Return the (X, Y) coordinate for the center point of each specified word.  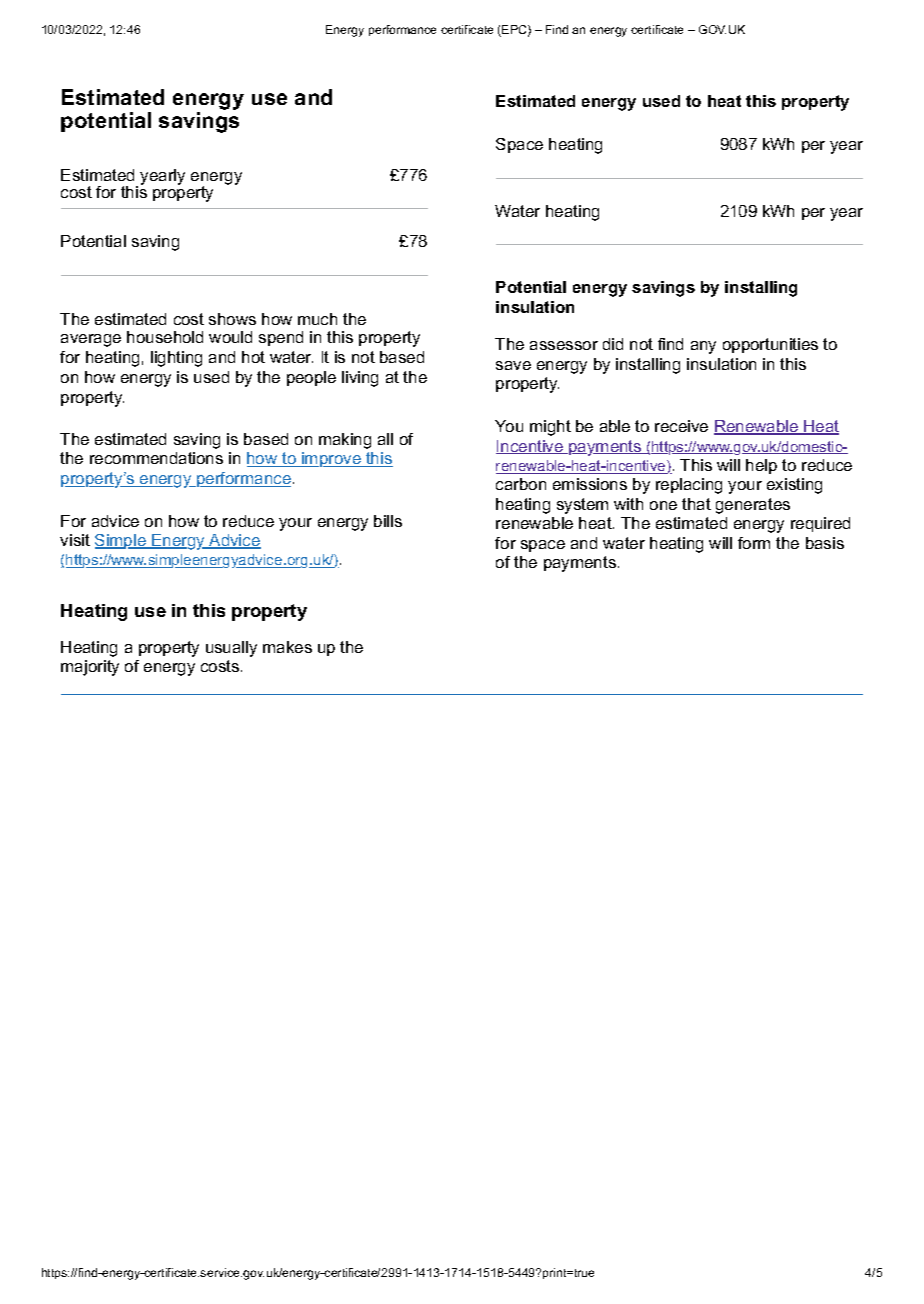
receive (681, 426)
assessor (564, 345)
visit (75, 540)
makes (287, 647)
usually (231, 649)
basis (825, 543)
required (820, 524)
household (165, 337)
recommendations (156, 458)
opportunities (770, 345)
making (345, 441)
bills (388, 521)
